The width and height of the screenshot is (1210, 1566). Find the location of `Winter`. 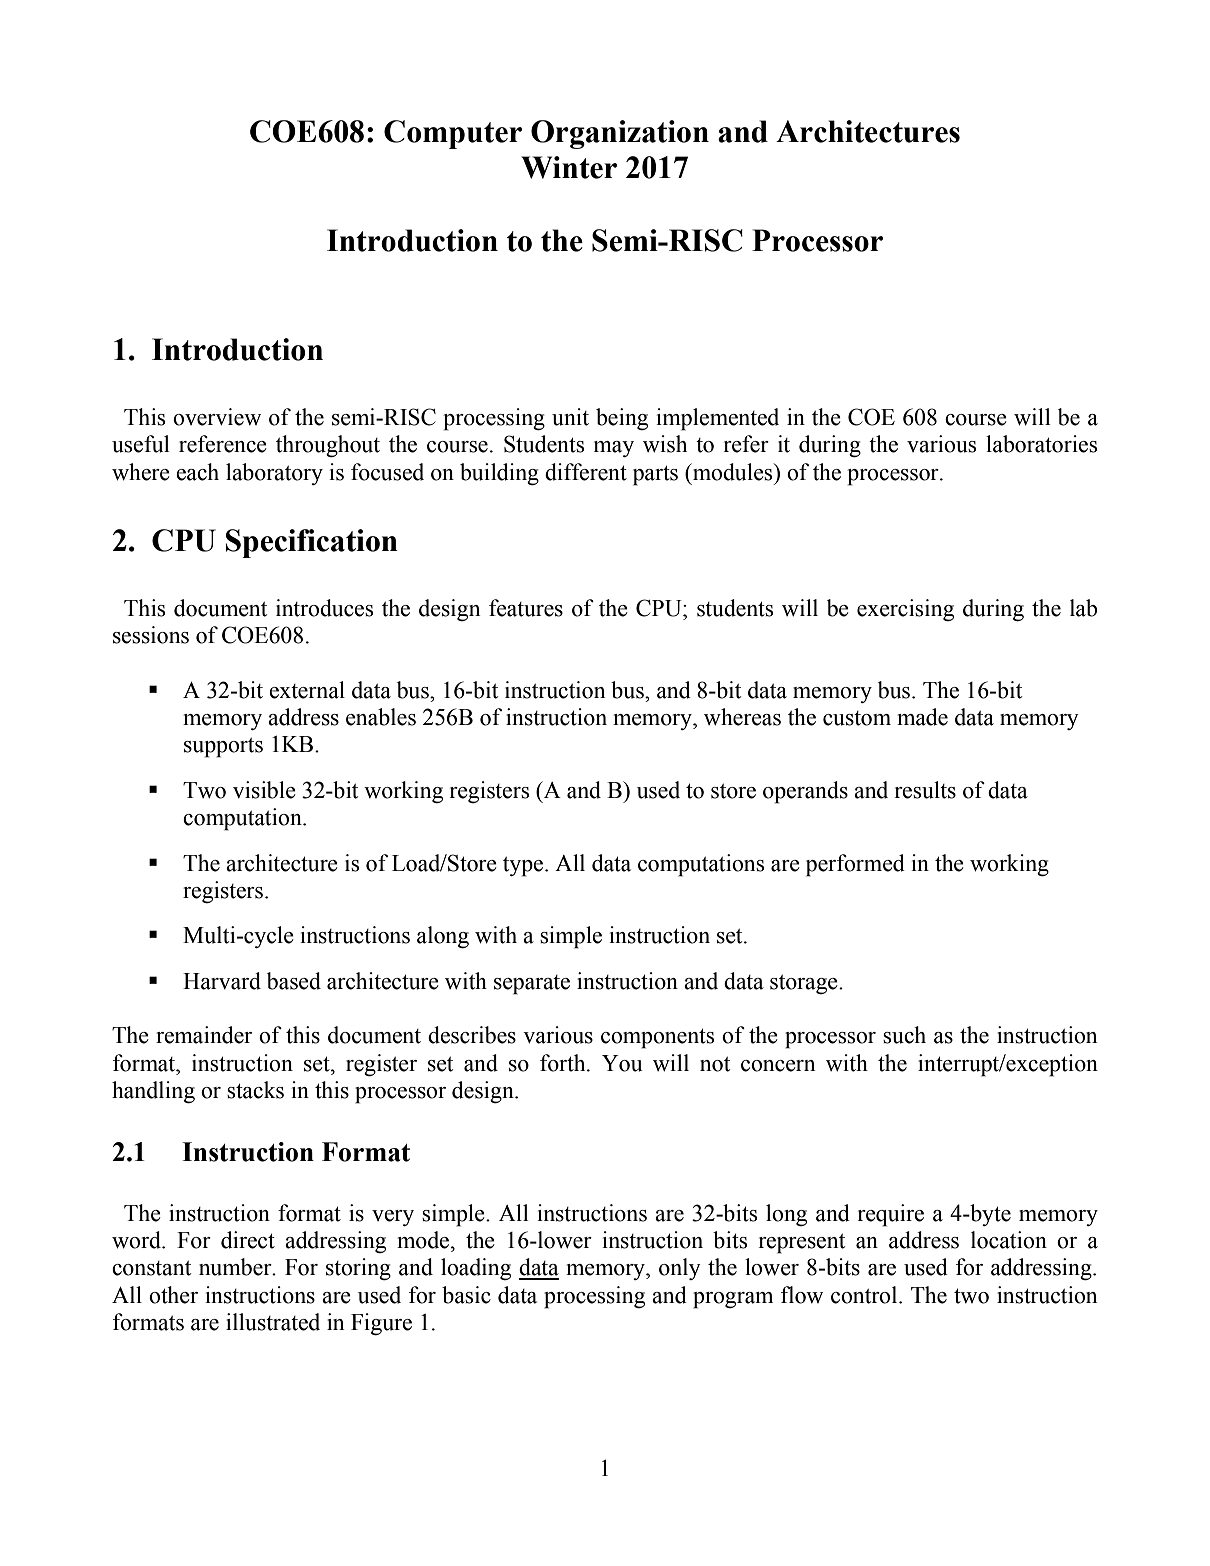

Winter is located at coordinates (569, 167).
